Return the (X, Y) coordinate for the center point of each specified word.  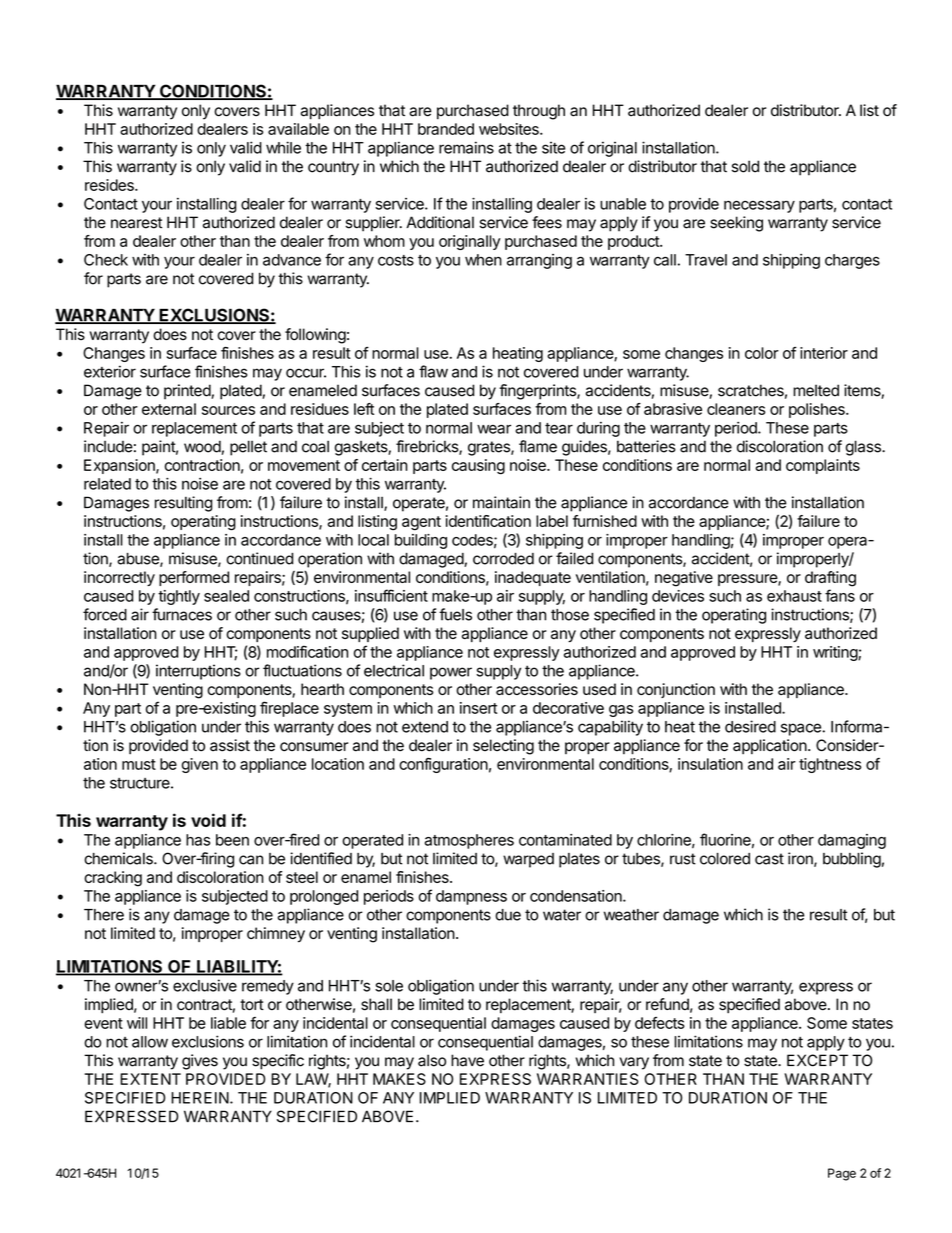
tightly (179, 597)
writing (836, 653)
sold (745, 166)
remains (466, 147)
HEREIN (200, 1098)
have (467, 1060)
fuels (455, 614)
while (283, 147)
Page (842, 1174)
